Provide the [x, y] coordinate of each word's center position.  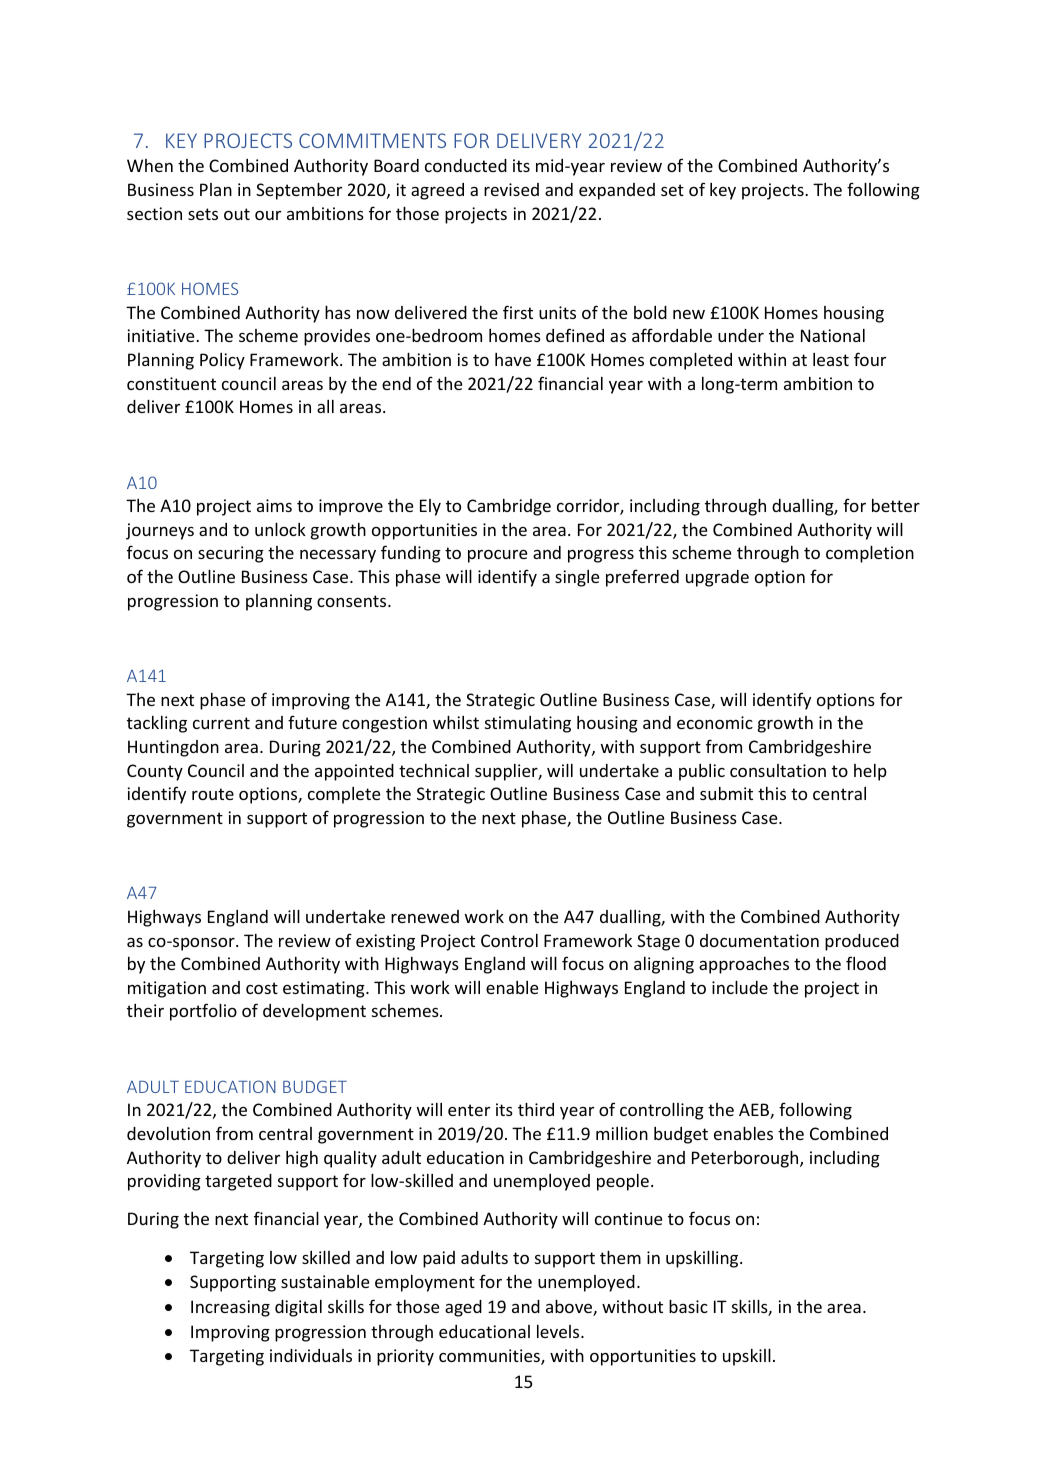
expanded [617, 191]
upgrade [717, 578]
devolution [168, 1133]
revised [511, 189]
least [831, 359]
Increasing [230, 1308]
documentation [759, 940]
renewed [425, 916]
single [577, 578]
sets [203, 214]
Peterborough [746, 1159]
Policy [222, 361]
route [213, 794]
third [536, 1109]
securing [231, 554]
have [513, 359]
